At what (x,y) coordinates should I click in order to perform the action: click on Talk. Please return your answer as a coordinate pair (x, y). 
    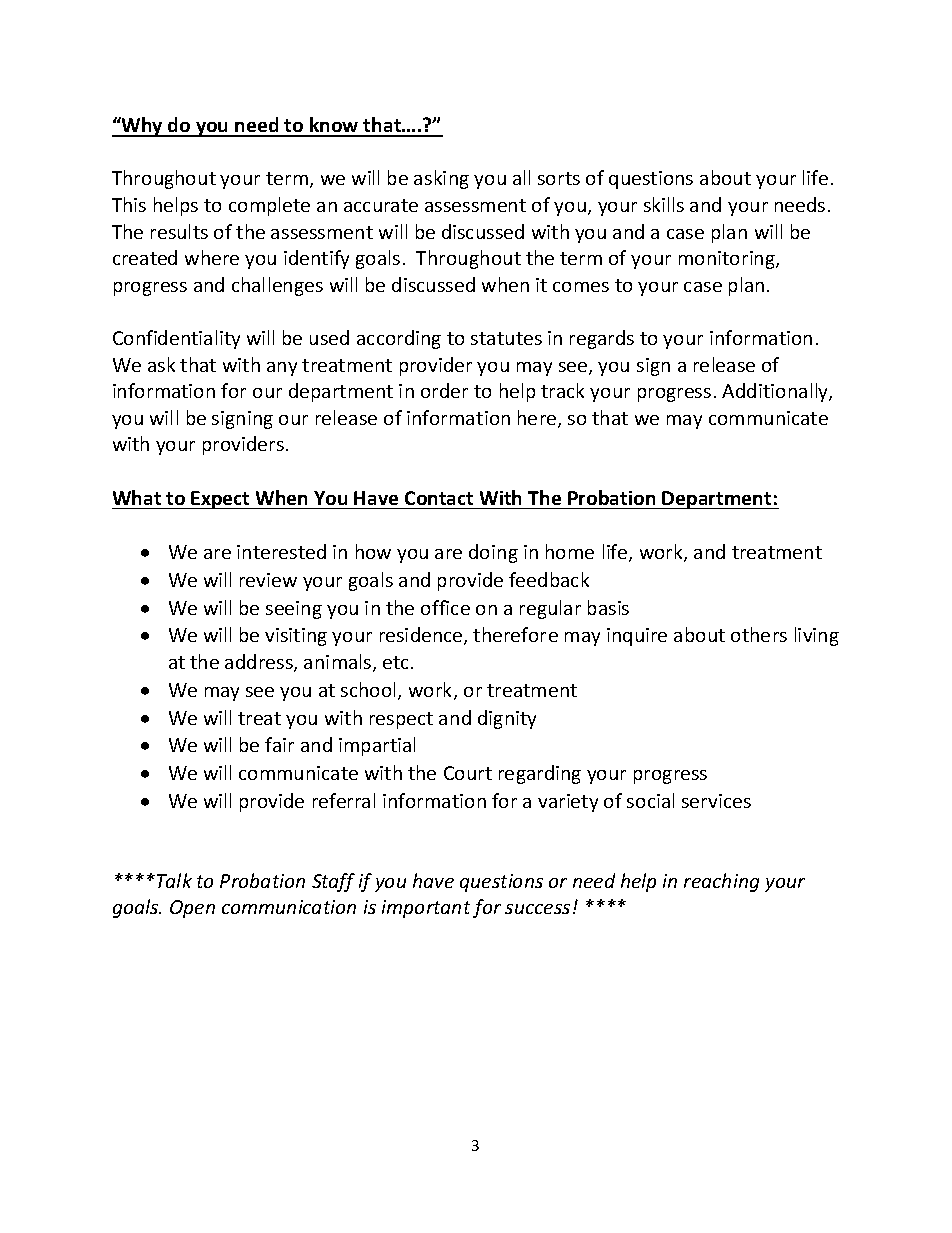
    Looking at the image, I should click on (174, 880).
